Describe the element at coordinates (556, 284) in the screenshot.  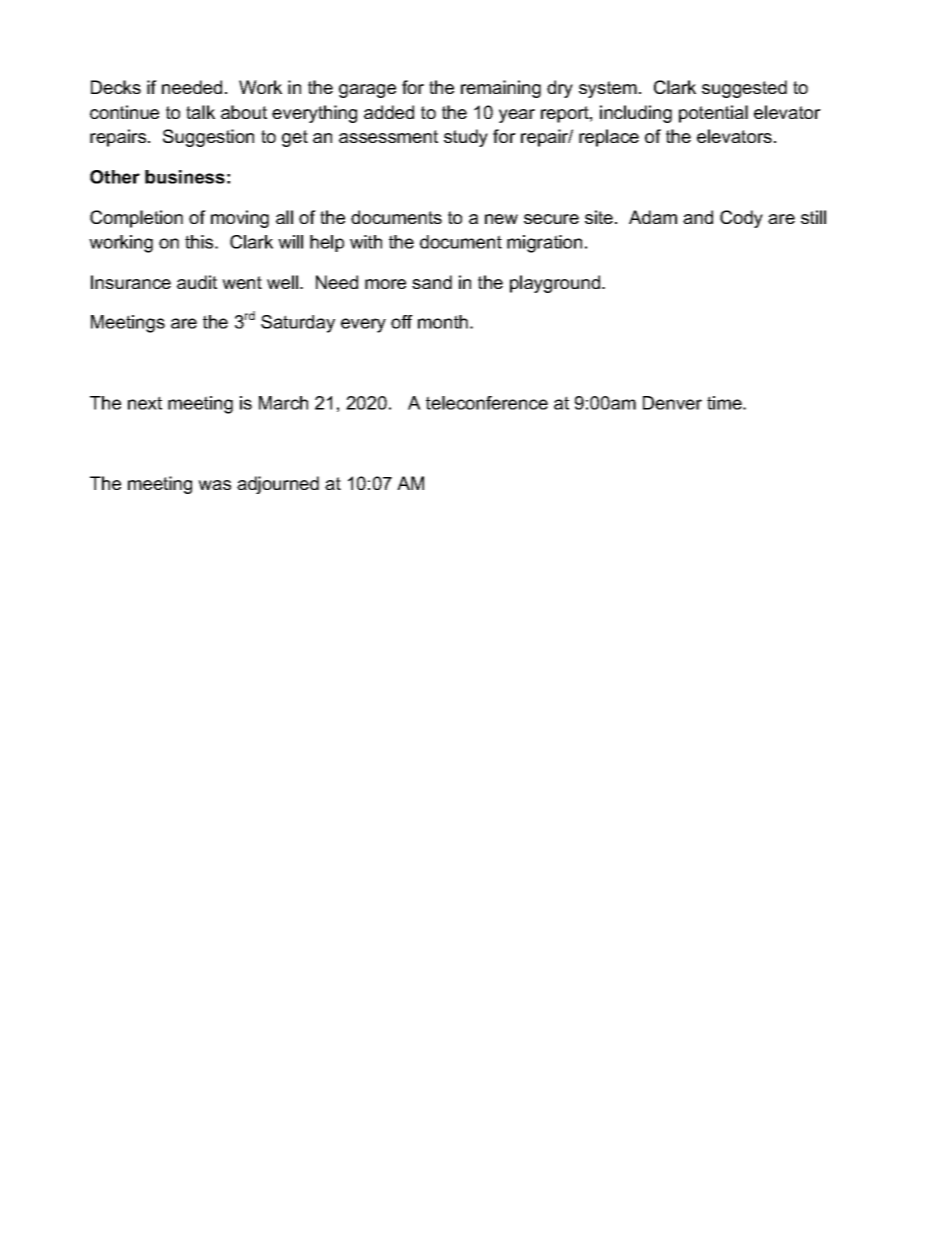
I see `playground` at that location.
